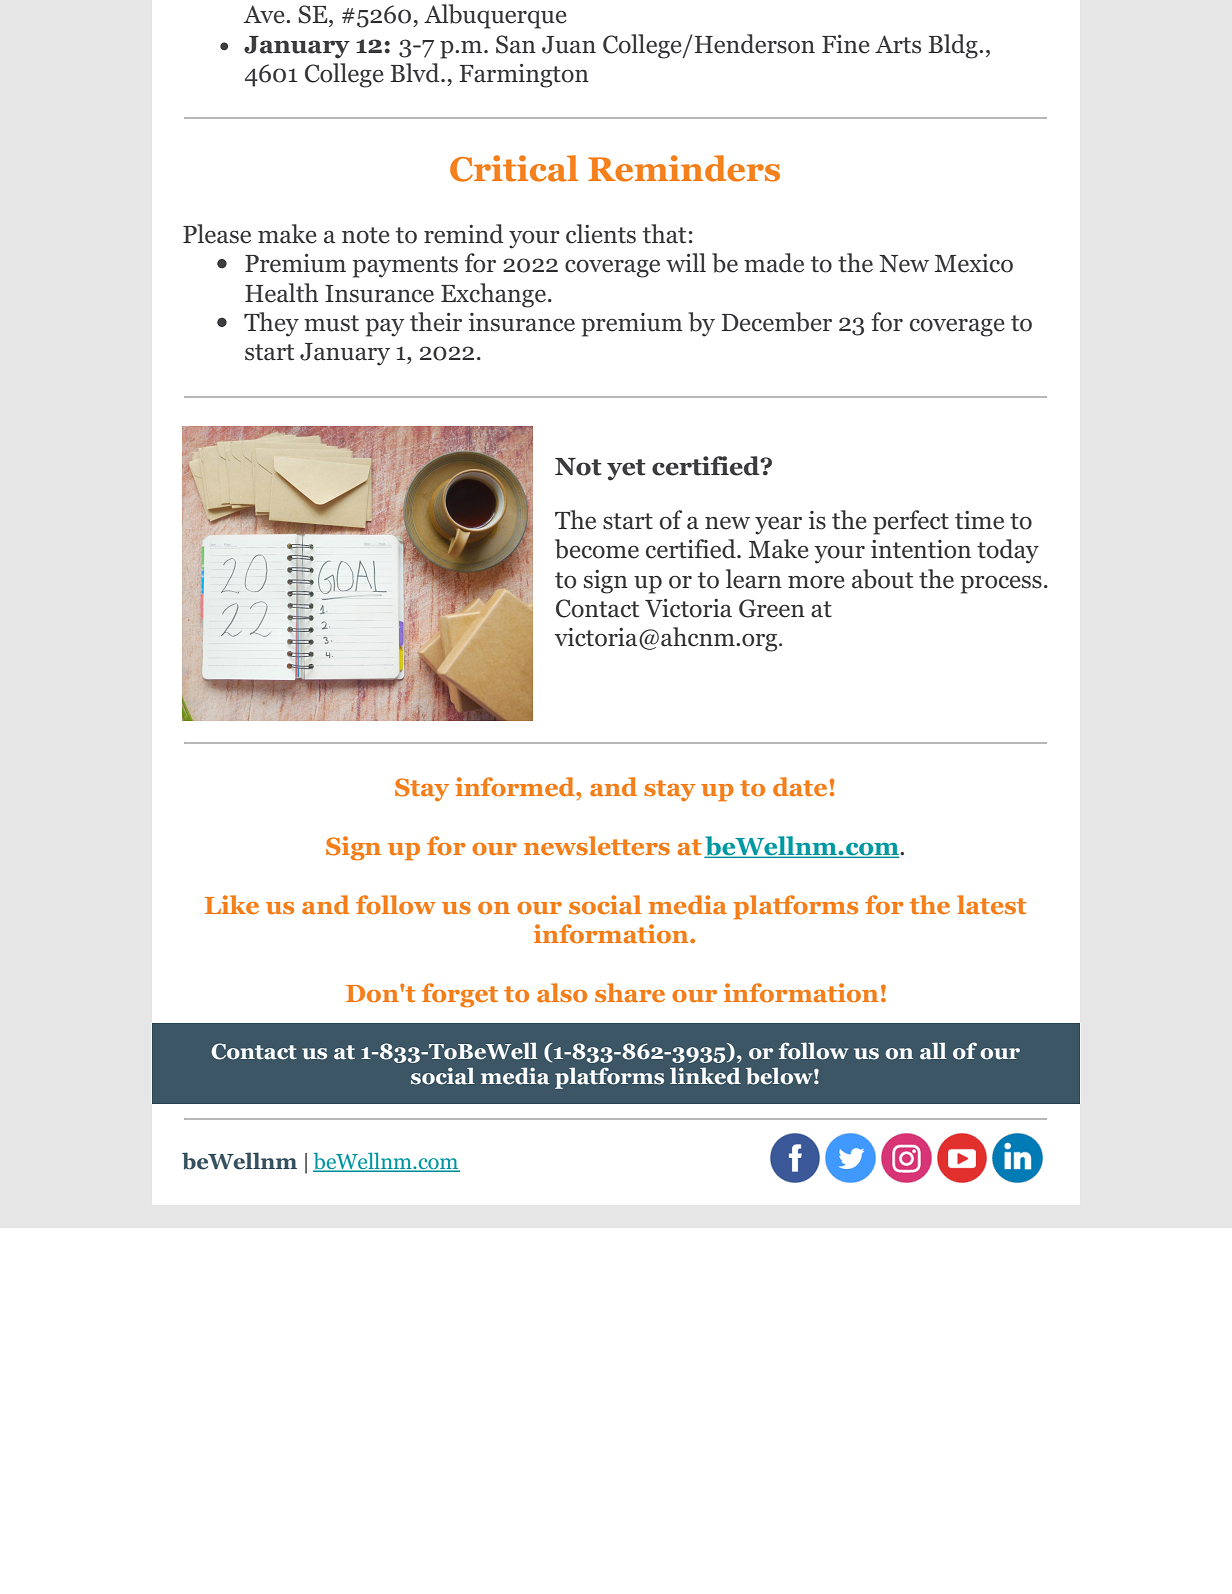 The width and height of the page is (1232, 1594). Describe the element at coordinates (516, 787) in the page. I see `informed` at that location.
